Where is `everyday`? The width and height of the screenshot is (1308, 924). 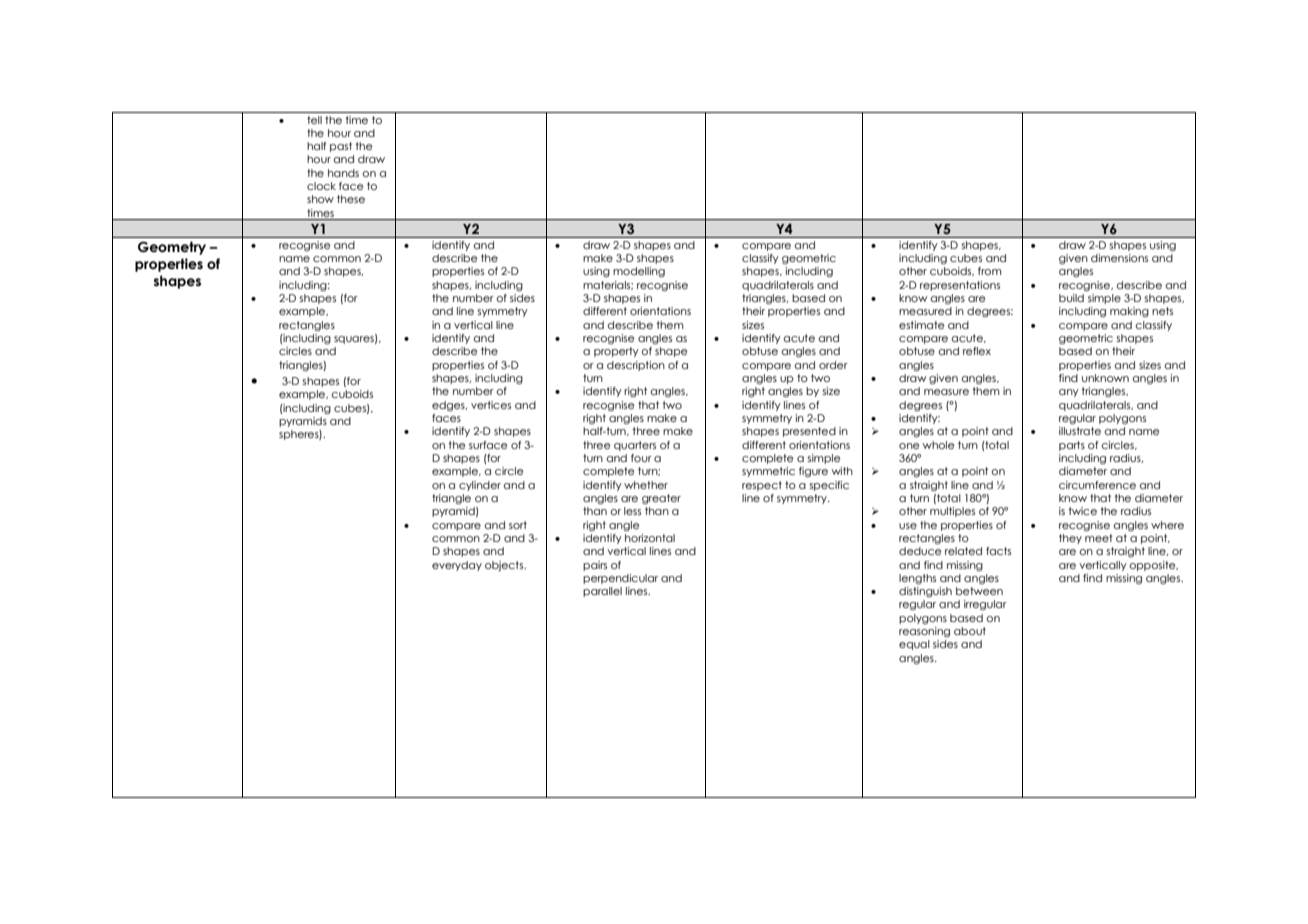
everyday is located at coordinates (457, 566).
